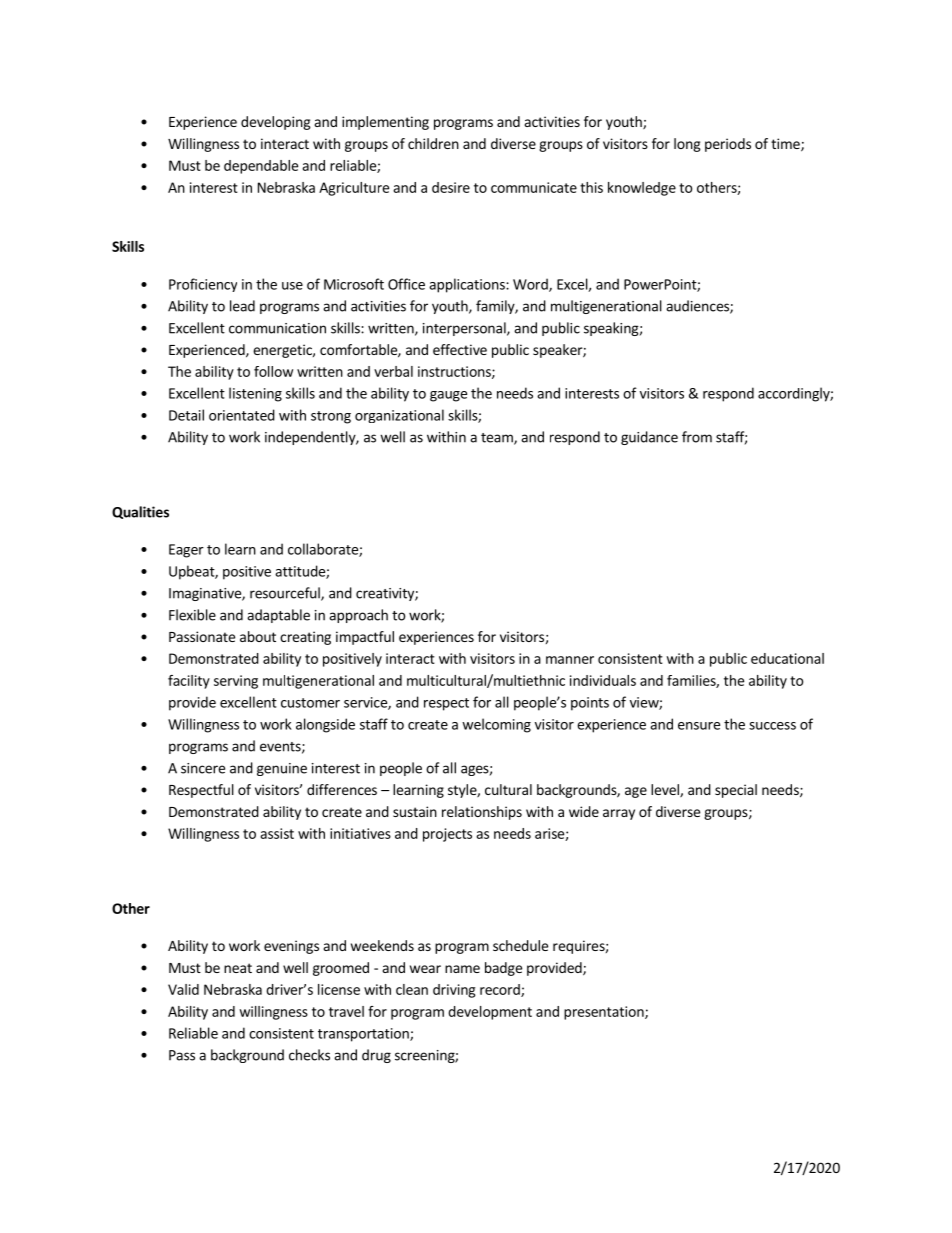 This screenshot has width=952, height=1233. I want to click on sincere, so click(203, 768).
